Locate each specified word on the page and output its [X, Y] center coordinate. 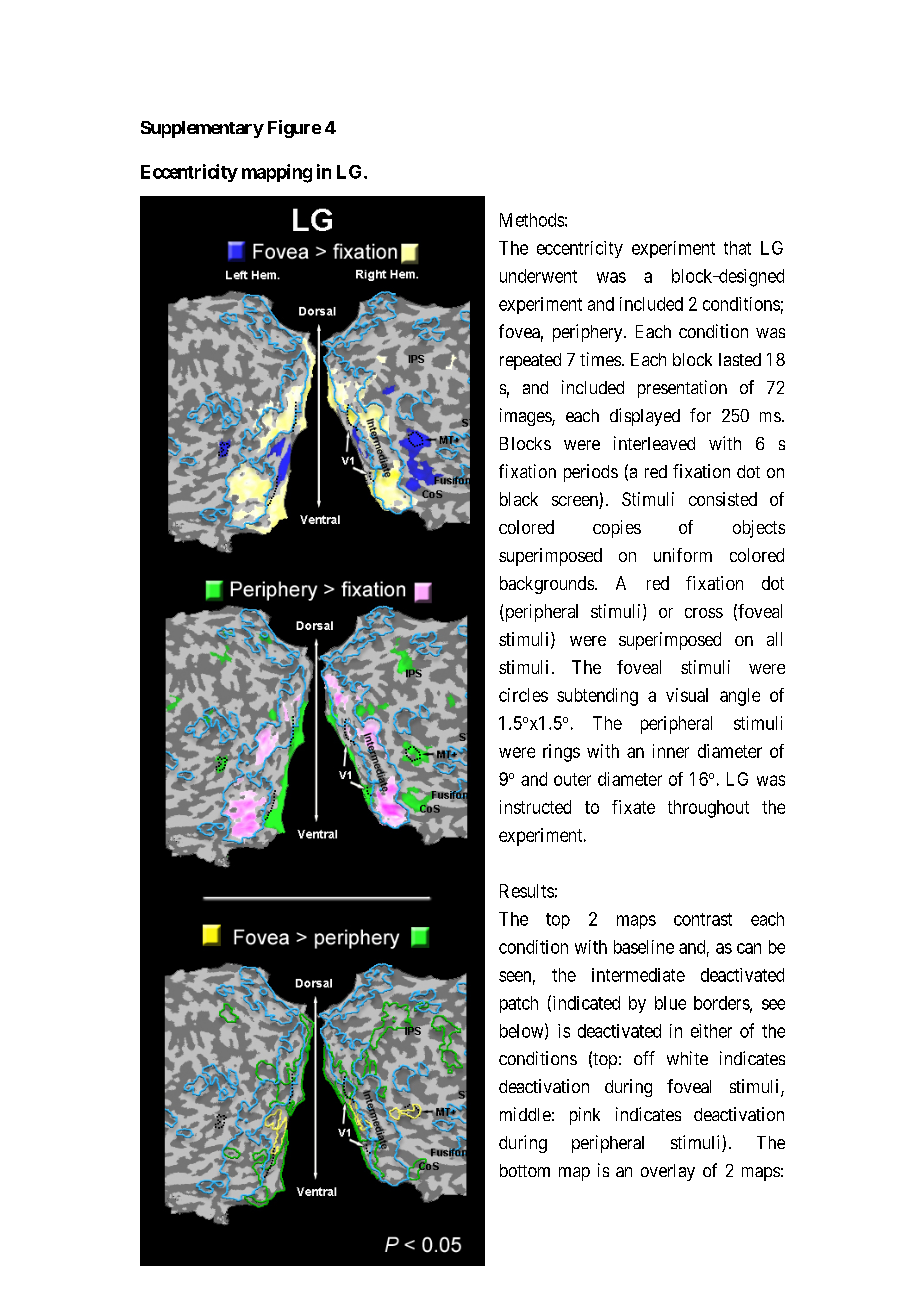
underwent [538, 276]
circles [523, 695]
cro [696, 613]
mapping [277, 173]
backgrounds [547, 585]
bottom [525, 1170]
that [737, 248]
